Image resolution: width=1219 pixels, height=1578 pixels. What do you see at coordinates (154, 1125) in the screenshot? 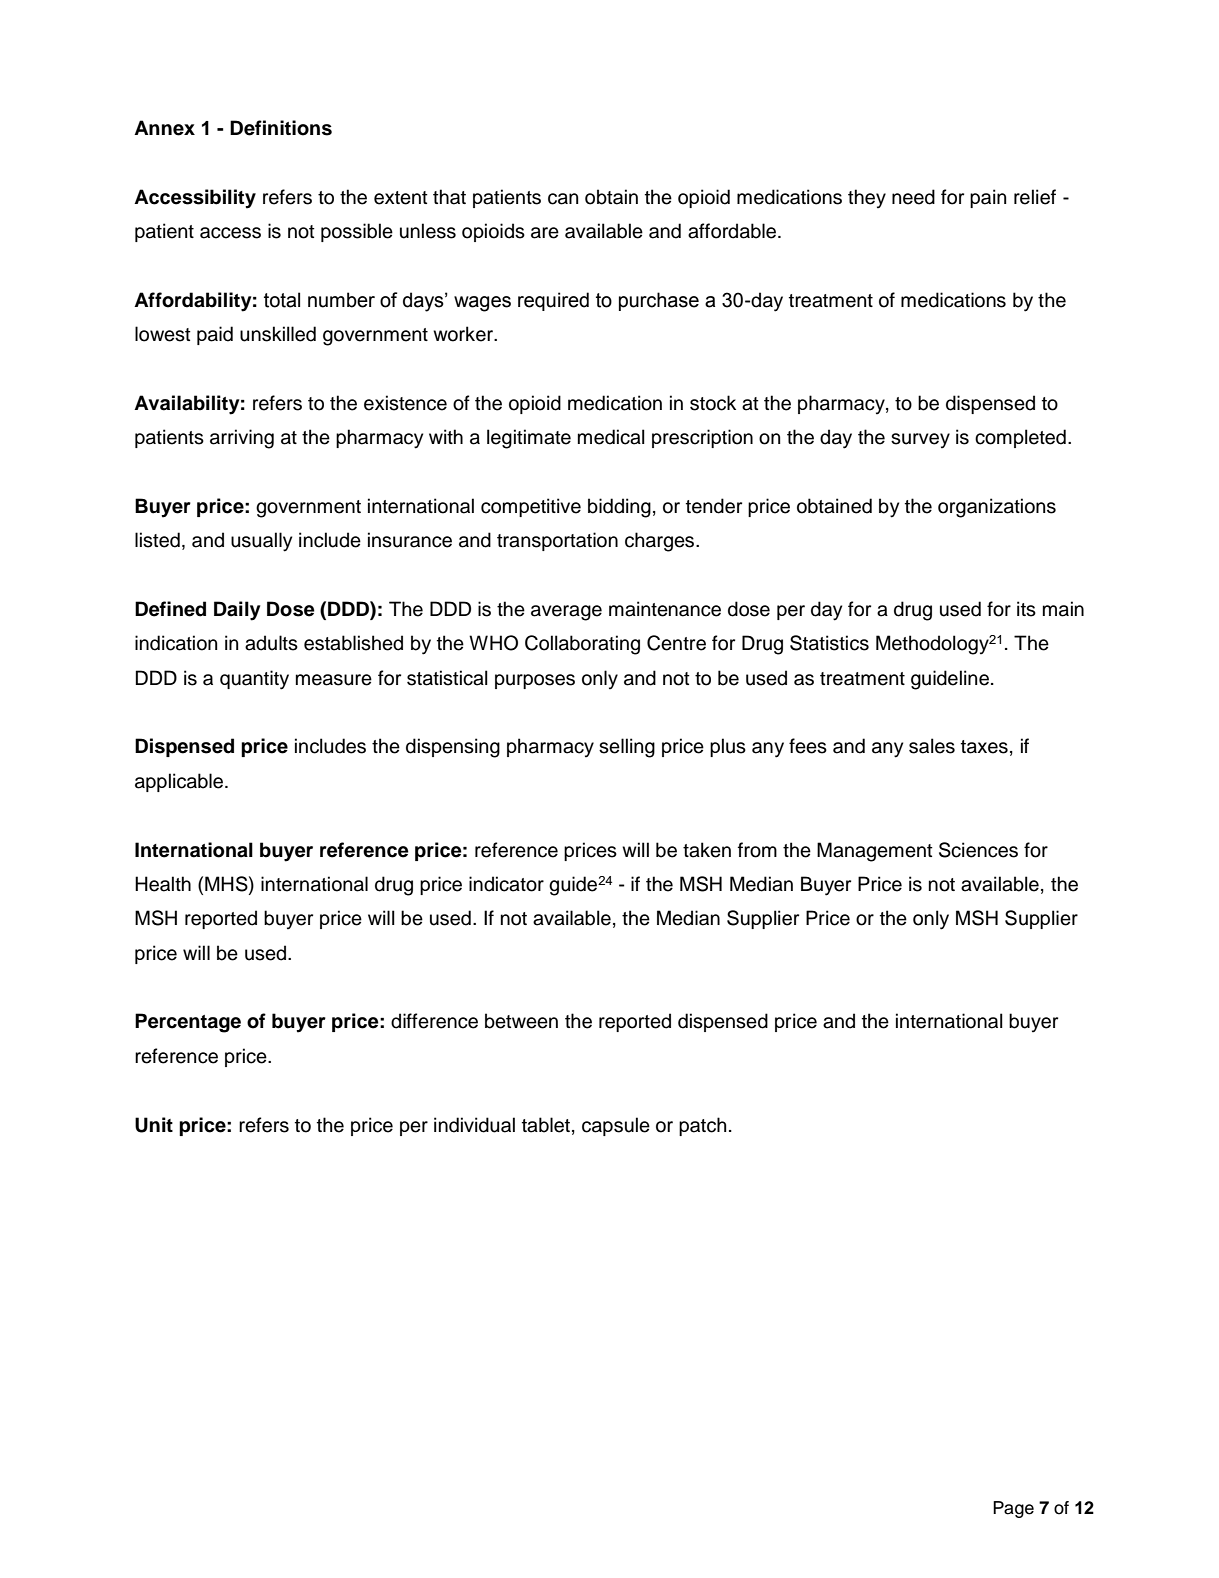
I see `Unit` at bounding box center [154, 1125].
